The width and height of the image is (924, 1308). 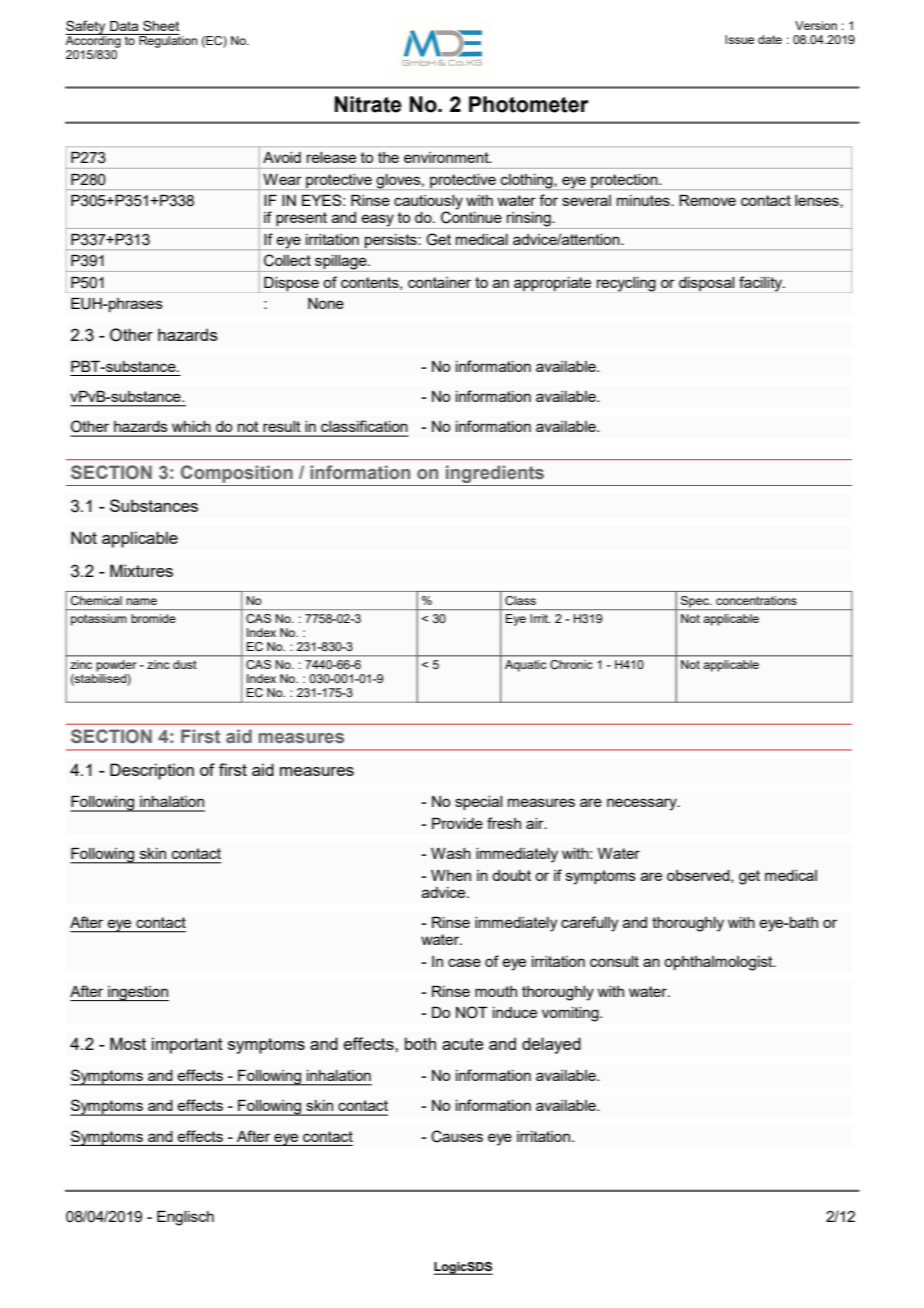 What do you see at coordinates (368, 104) in the image?
I see `Nitrate` at bounding box center [368, 104].
